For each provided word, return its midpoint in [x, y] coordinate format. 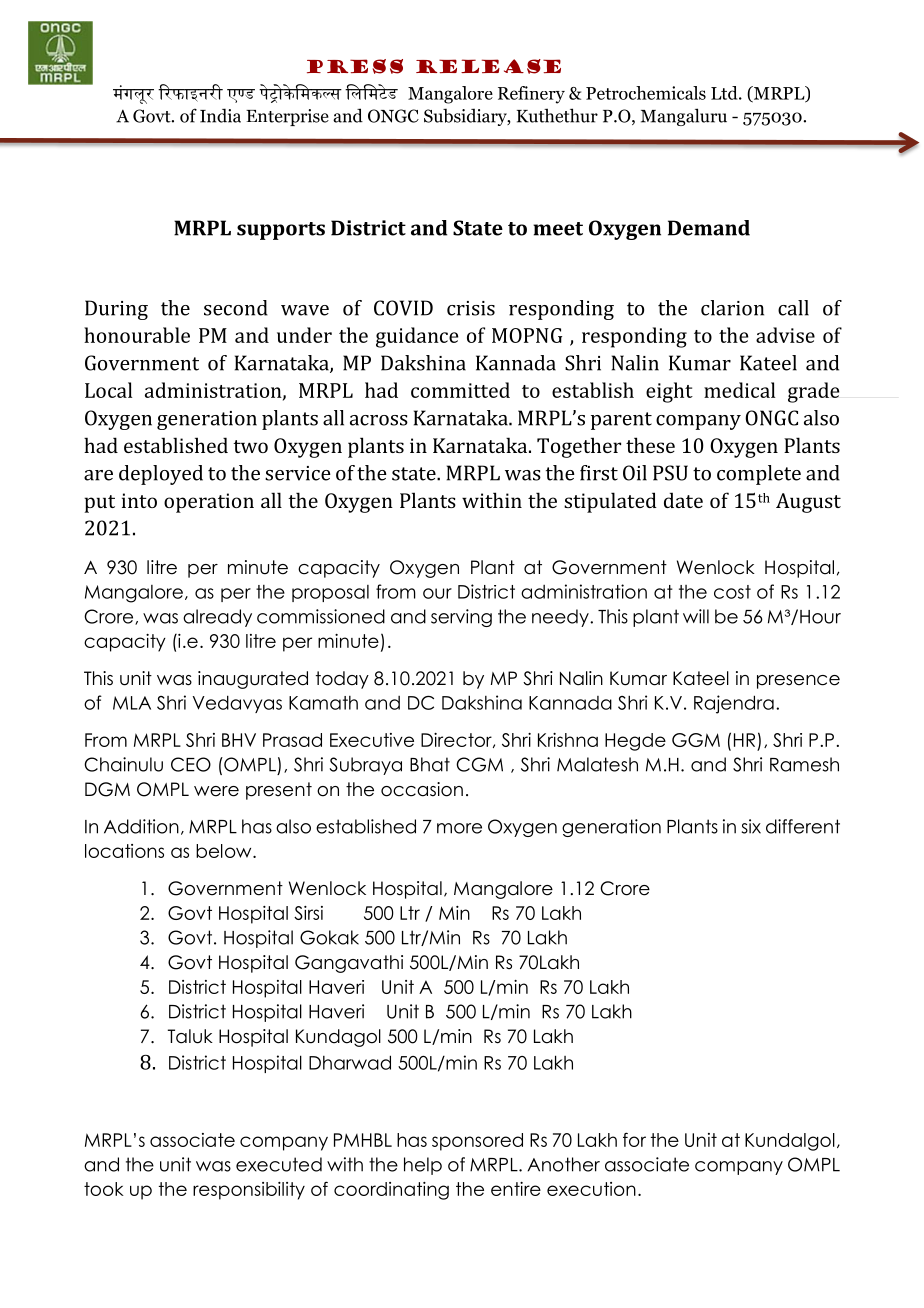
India [220, 115]
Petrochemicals [646, 93]
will [696, 616]
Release [488, 66]
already [217, 618]
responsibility [249, 1191]
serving [461, 618]
